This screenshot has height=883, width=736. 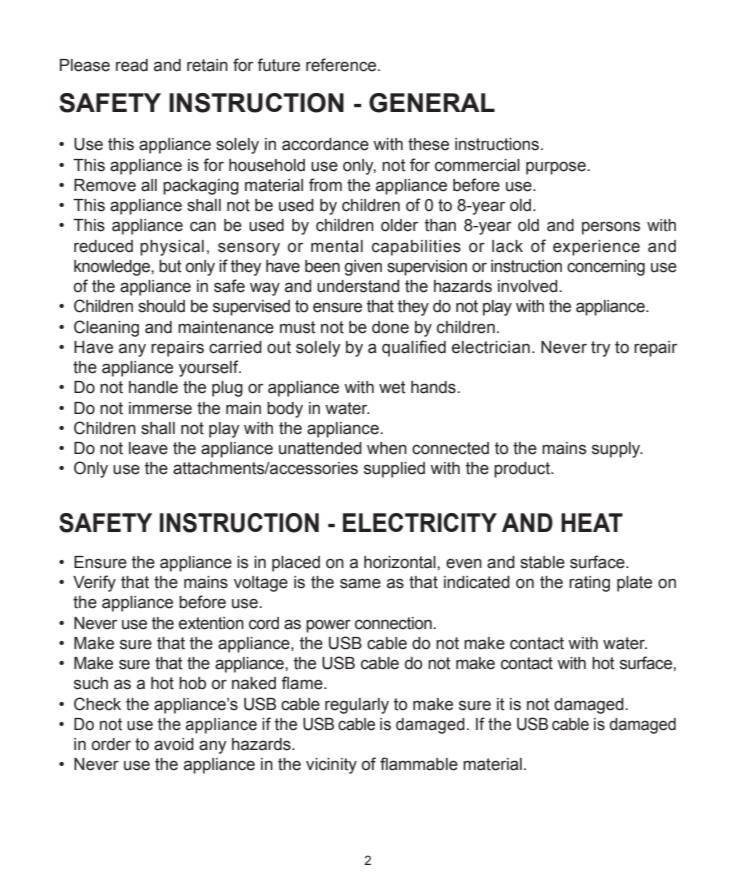 I want to click on reference, so click(x=342, y=65).
